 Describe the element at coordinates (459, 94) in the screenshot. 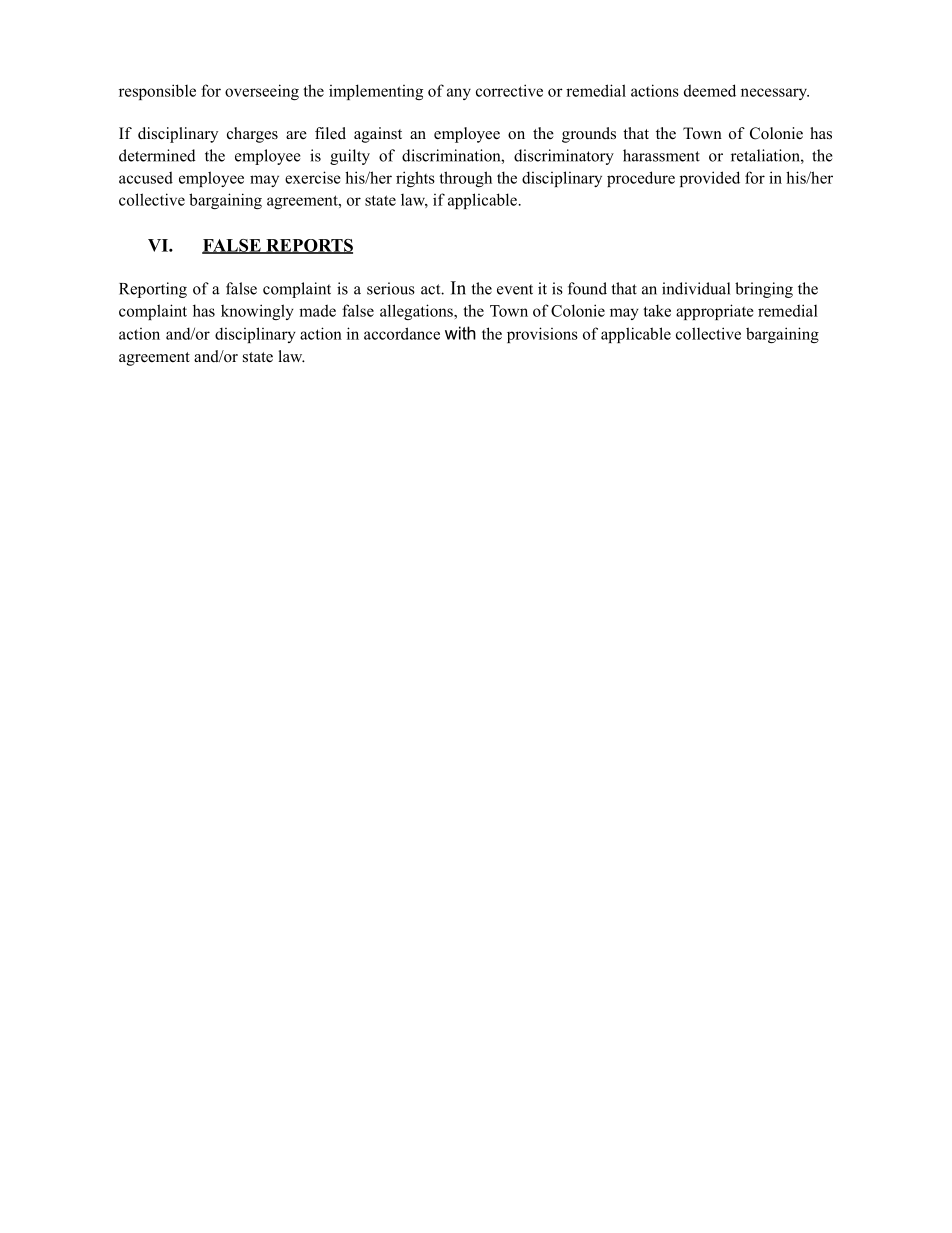

I see `any` at that location.
